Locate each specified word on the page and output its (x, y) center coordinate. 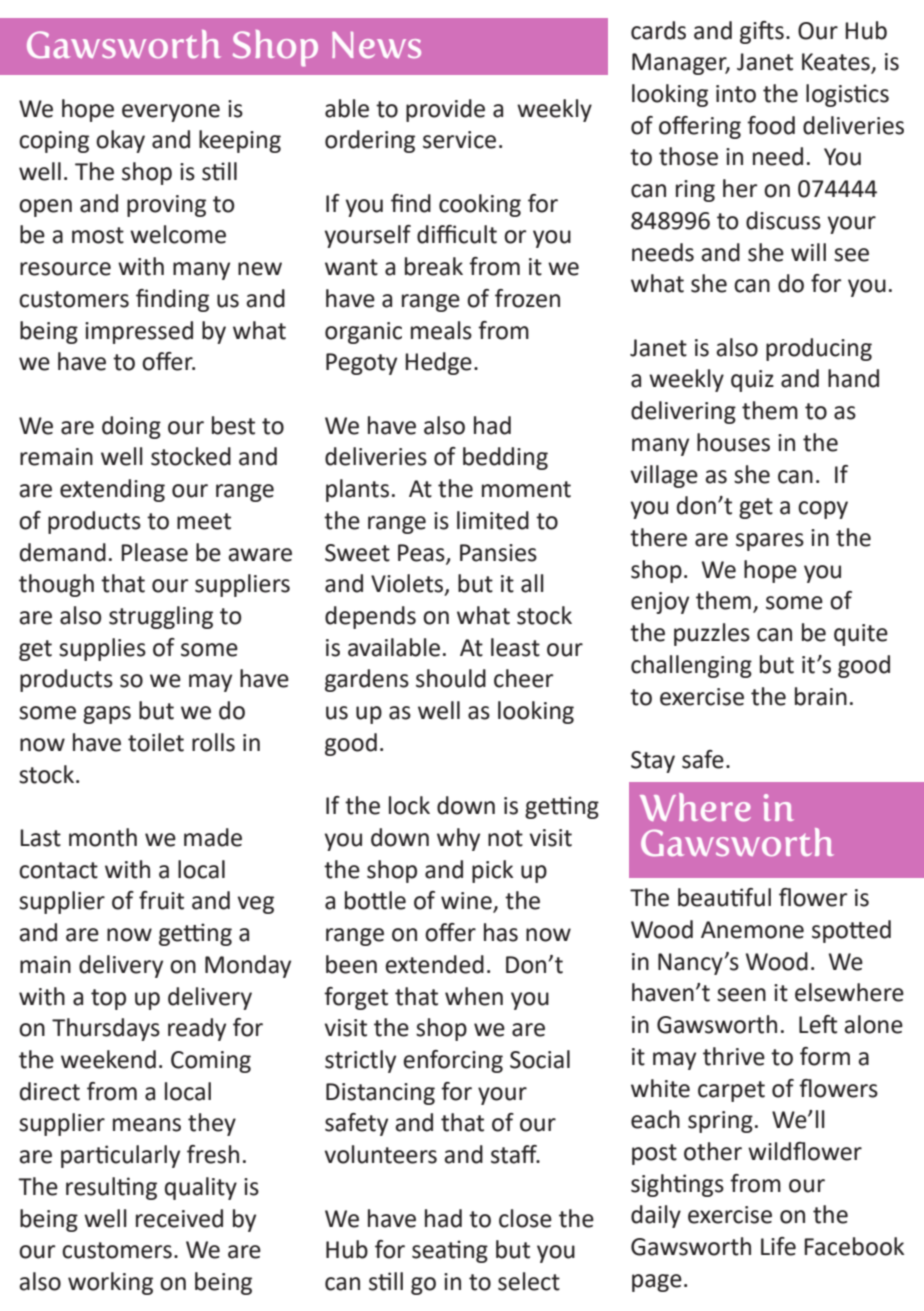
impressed (139, 332)
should (451, 678)
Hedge (438, 363)
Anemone (752, 930)
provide (445, 110)
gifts (762, 32)
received (179, 1218)
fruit (161, 900)
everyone (171, 113)
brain (821, 696)
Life (778, 1246)
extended (434, 964)
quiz (752, 381)
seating (450, 1251)
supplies (102, 649)
